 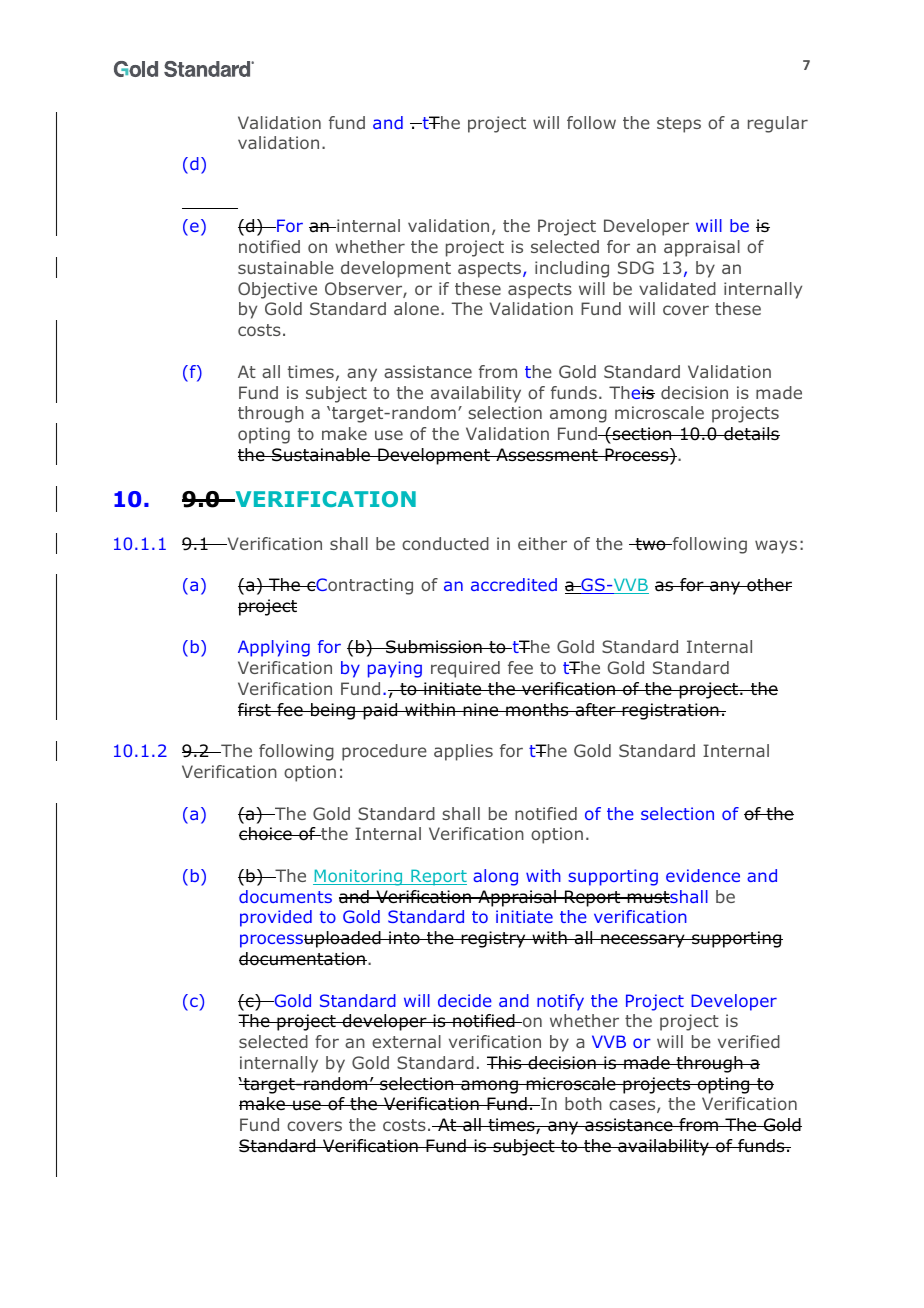 I want to click on including, so click(x=572, y=269).
